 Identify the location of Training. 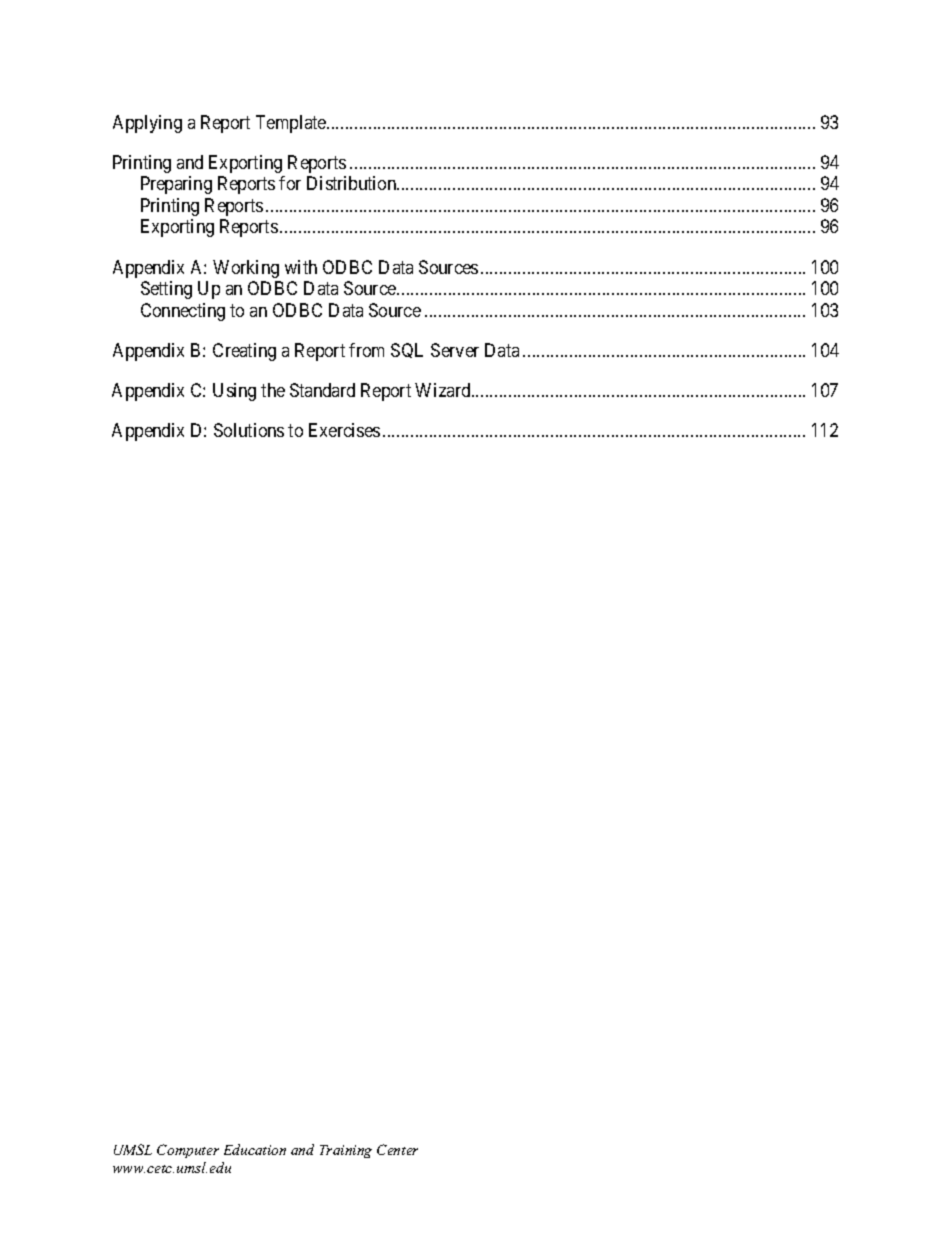
(346, 1151).
